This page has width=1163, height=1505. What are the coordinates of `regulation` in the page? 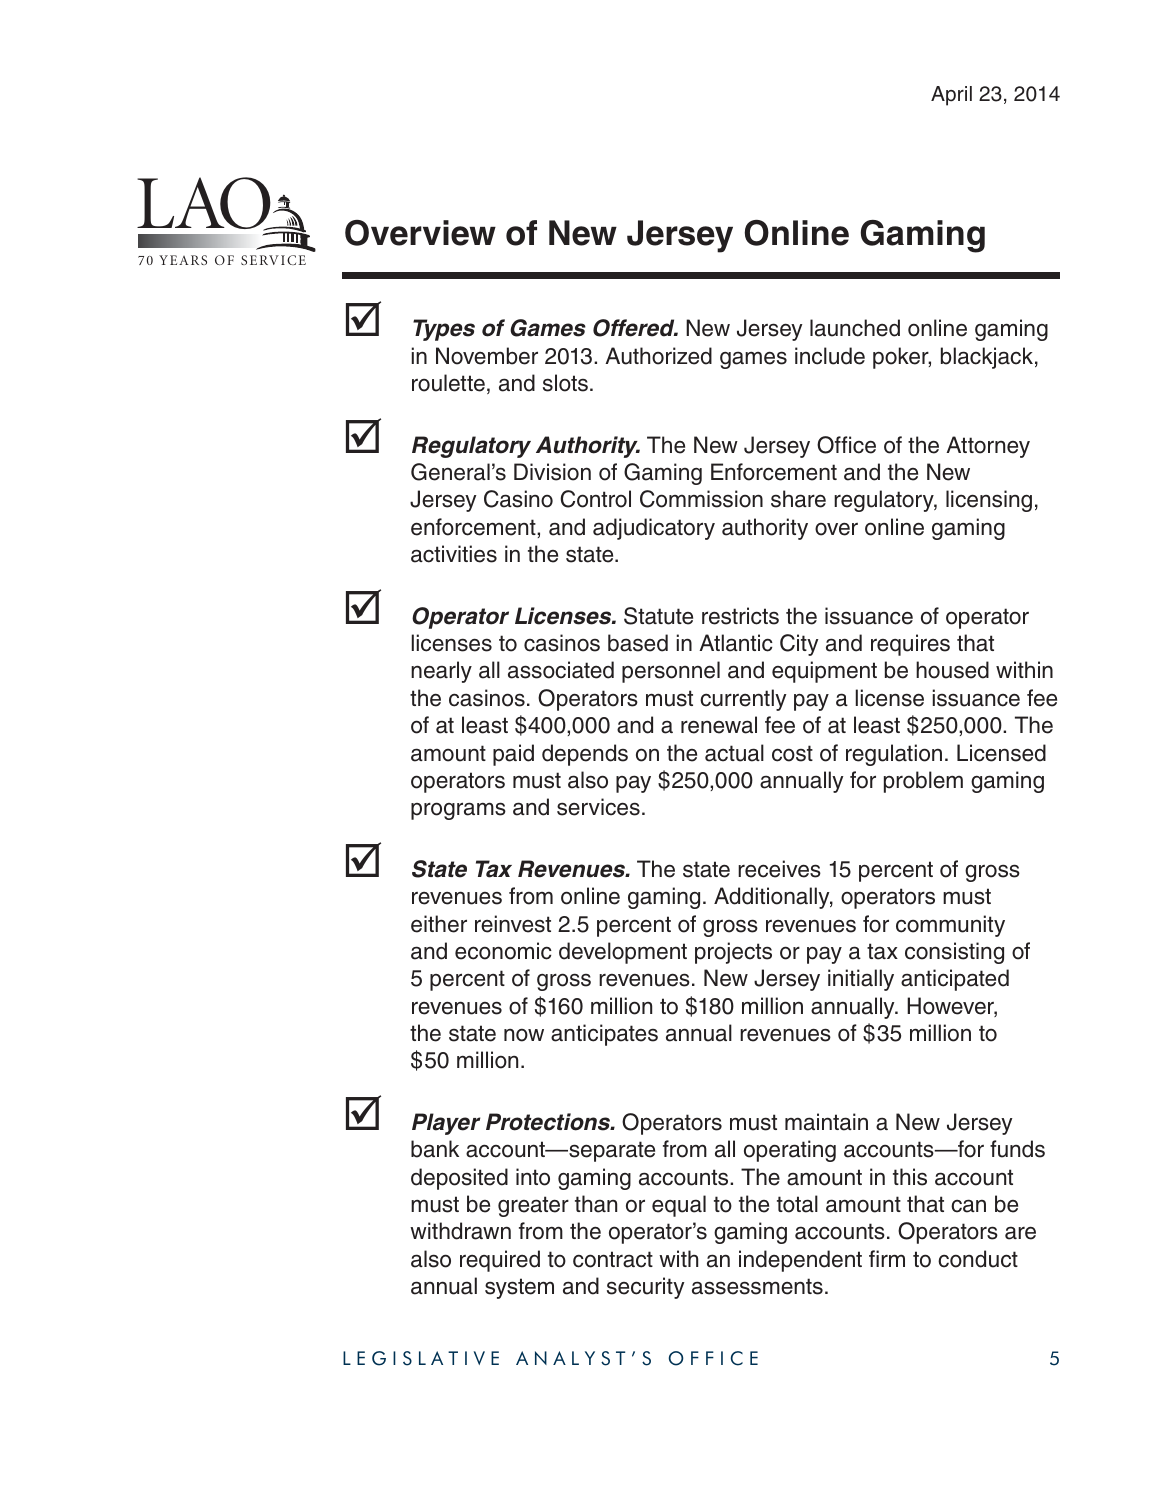 It's located at (894, 755).
